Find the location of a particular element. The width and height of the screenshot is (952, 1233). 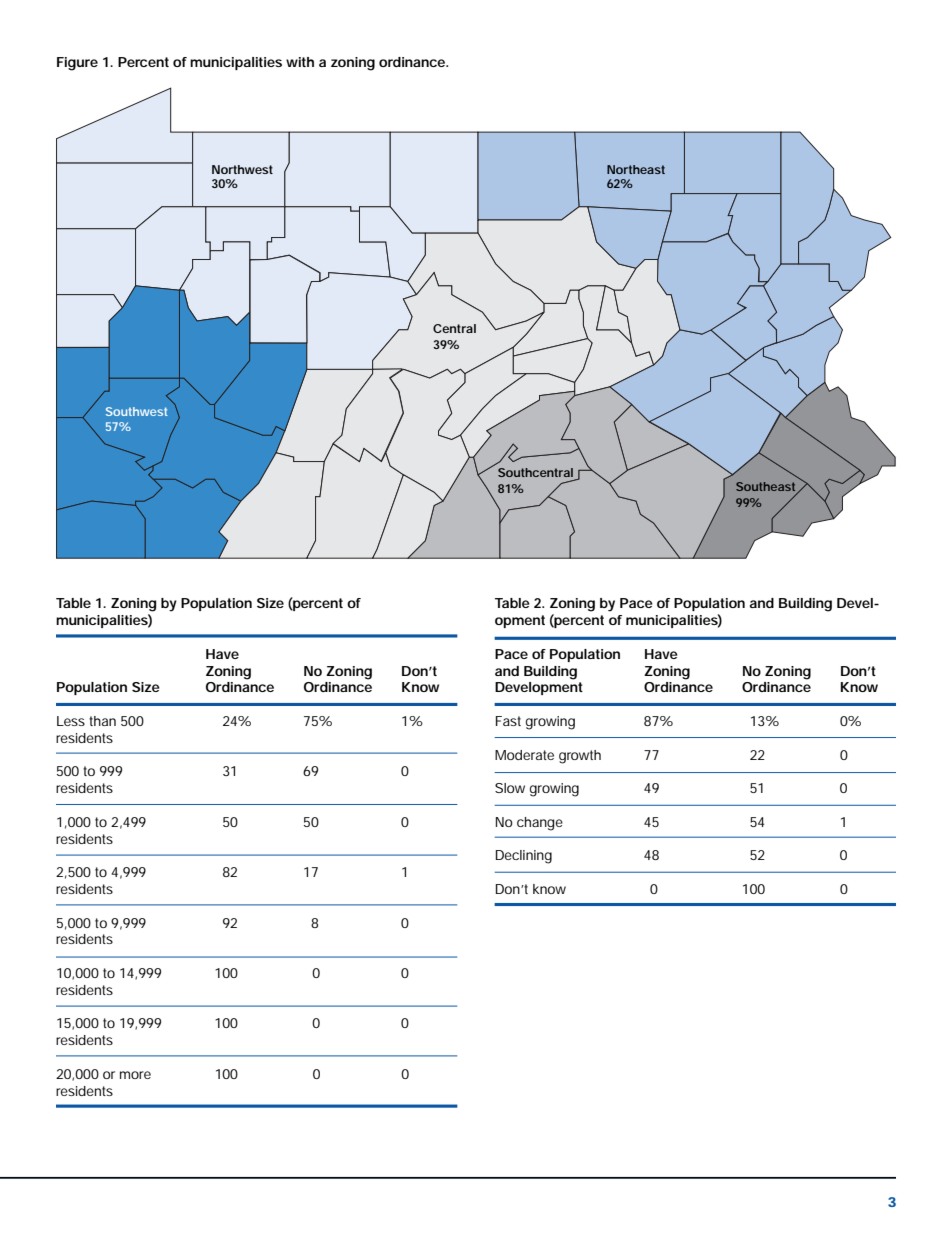

with is located at coordinates (300, 62).
